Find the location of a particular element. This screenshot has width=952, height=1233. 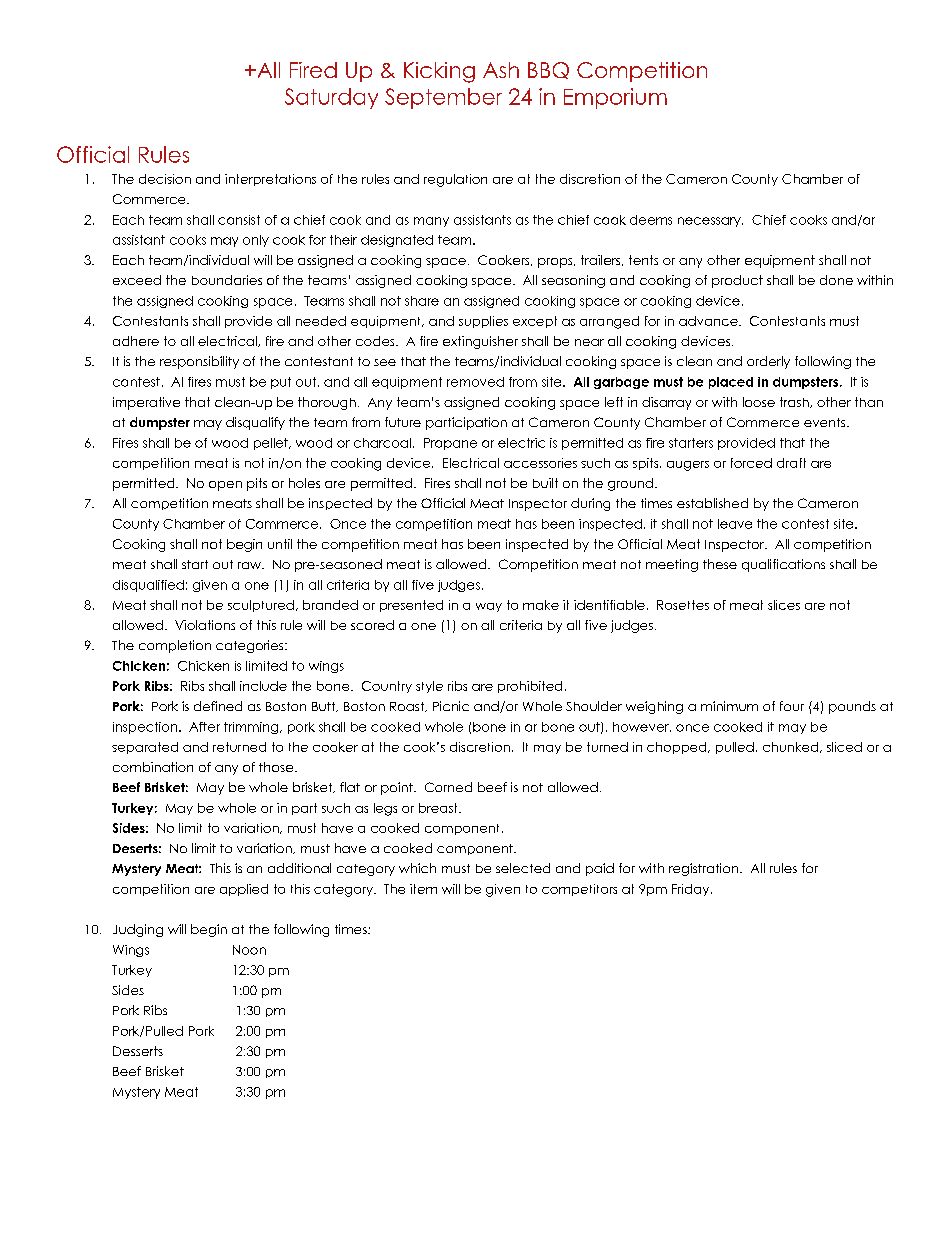

September is located at coordinates (443, 98).
